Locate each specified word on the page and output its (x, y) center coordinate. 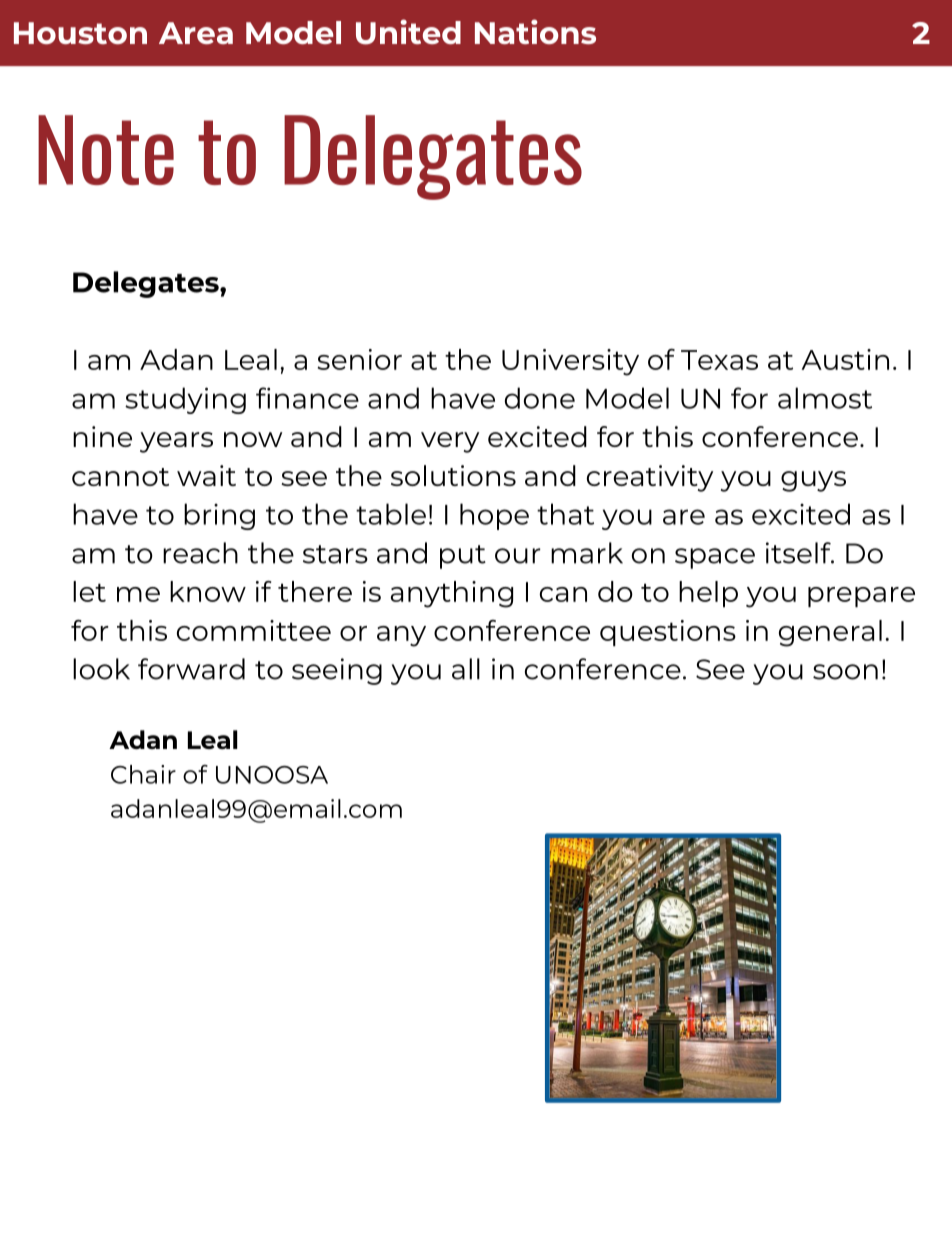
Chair (143, 774)
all (466, 669)
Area (196, 33)
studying (185, 400)
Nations (535, 31)
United (408, 32)
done (540, 398)
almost (825, 398)
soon (845, 672)
